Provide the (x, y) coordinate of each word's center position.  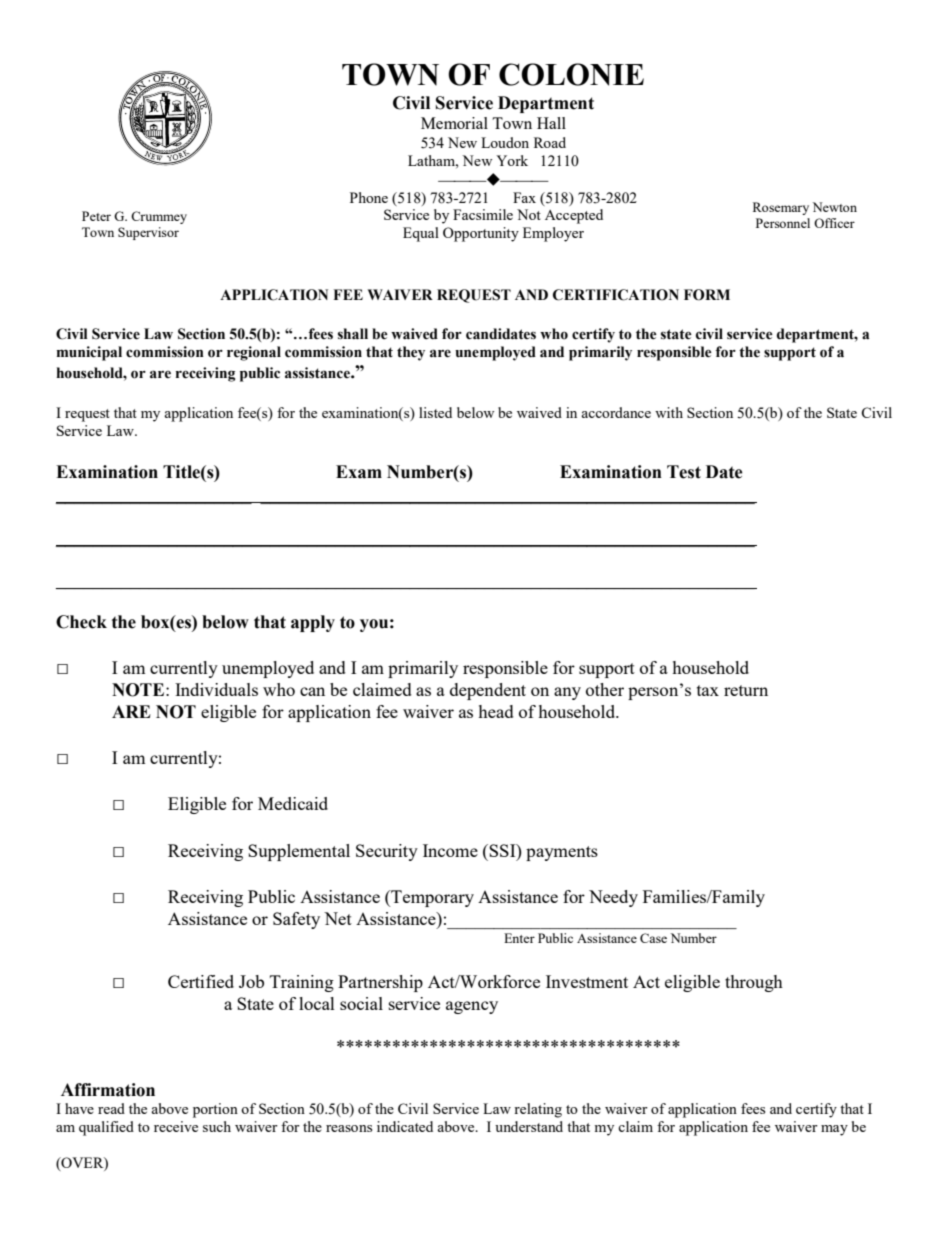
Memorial (454, 123)
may (834, 1130)
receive (176, 1126)
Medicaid (293, 803)
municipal (89, 353)
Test (684, 472)
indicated (405, 1126)
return (746, 690)
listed (435, 412)
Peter (96, 216)
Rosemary (781, 208)
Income (450, 850)
